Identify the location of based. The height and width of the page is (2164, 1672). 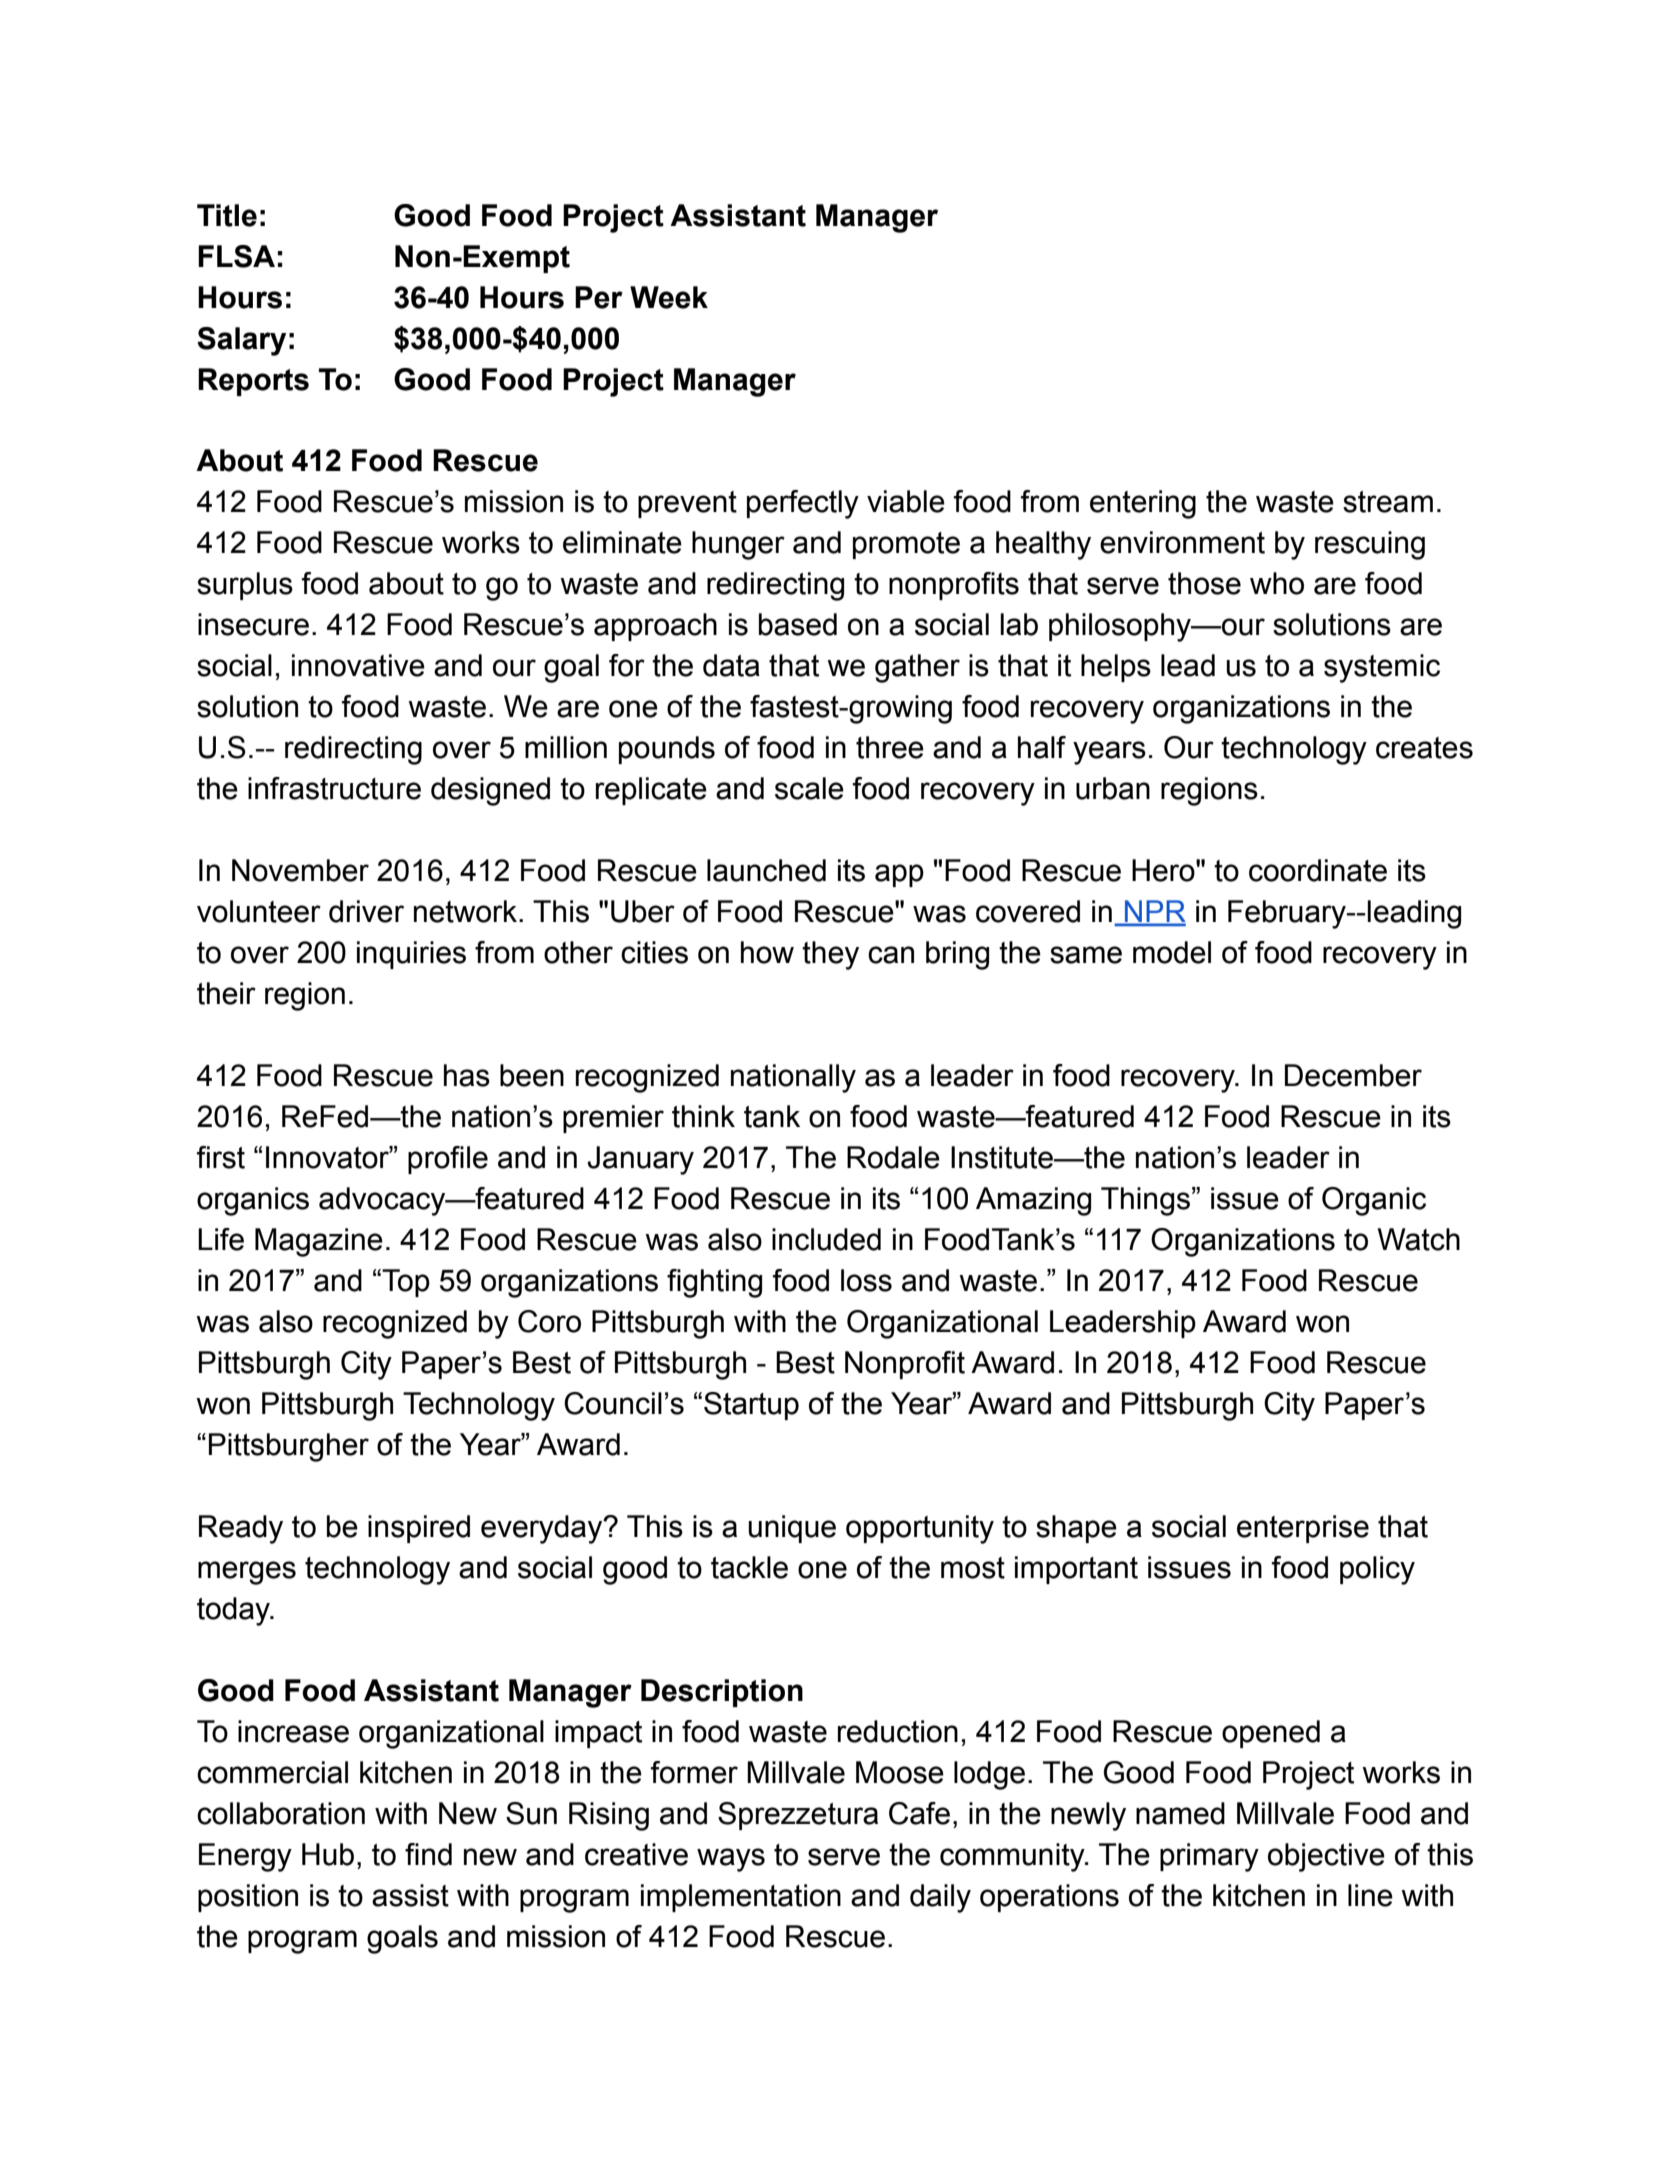
(798, 624).
